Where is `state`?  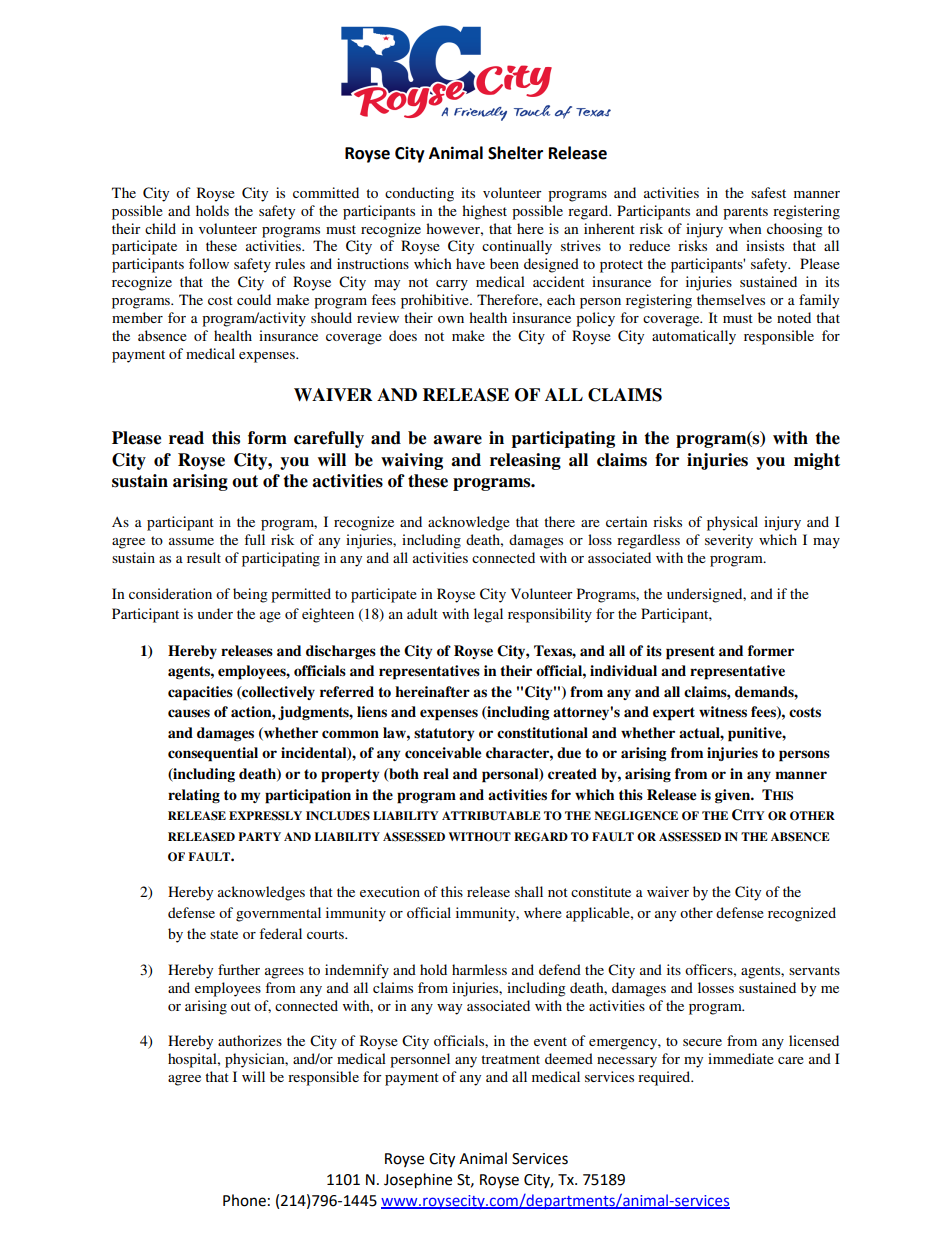
state is located at coordinates (224, 934).
